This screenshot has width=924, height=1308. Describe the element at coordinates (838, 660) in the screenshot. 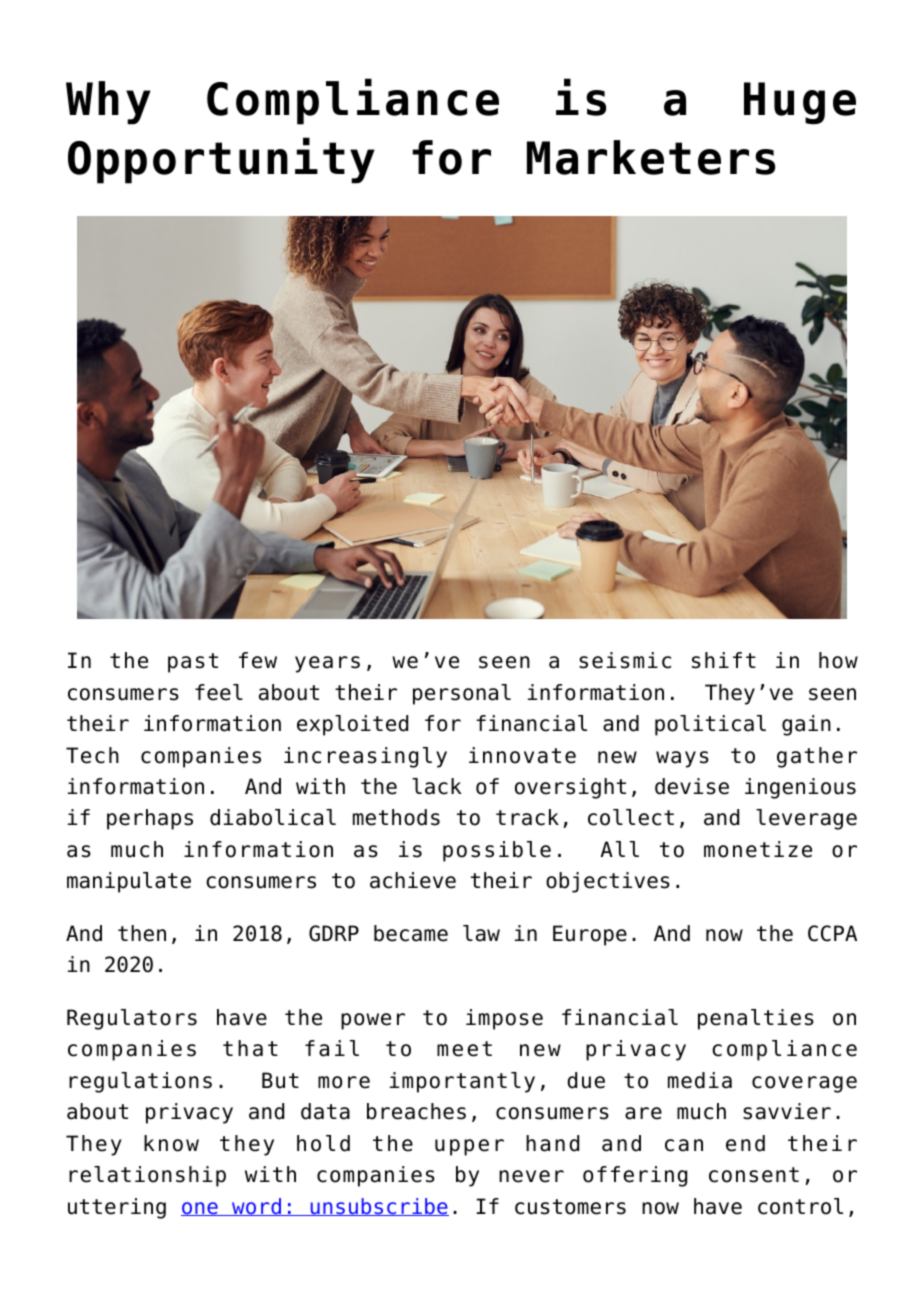

I see `how` at that location.
